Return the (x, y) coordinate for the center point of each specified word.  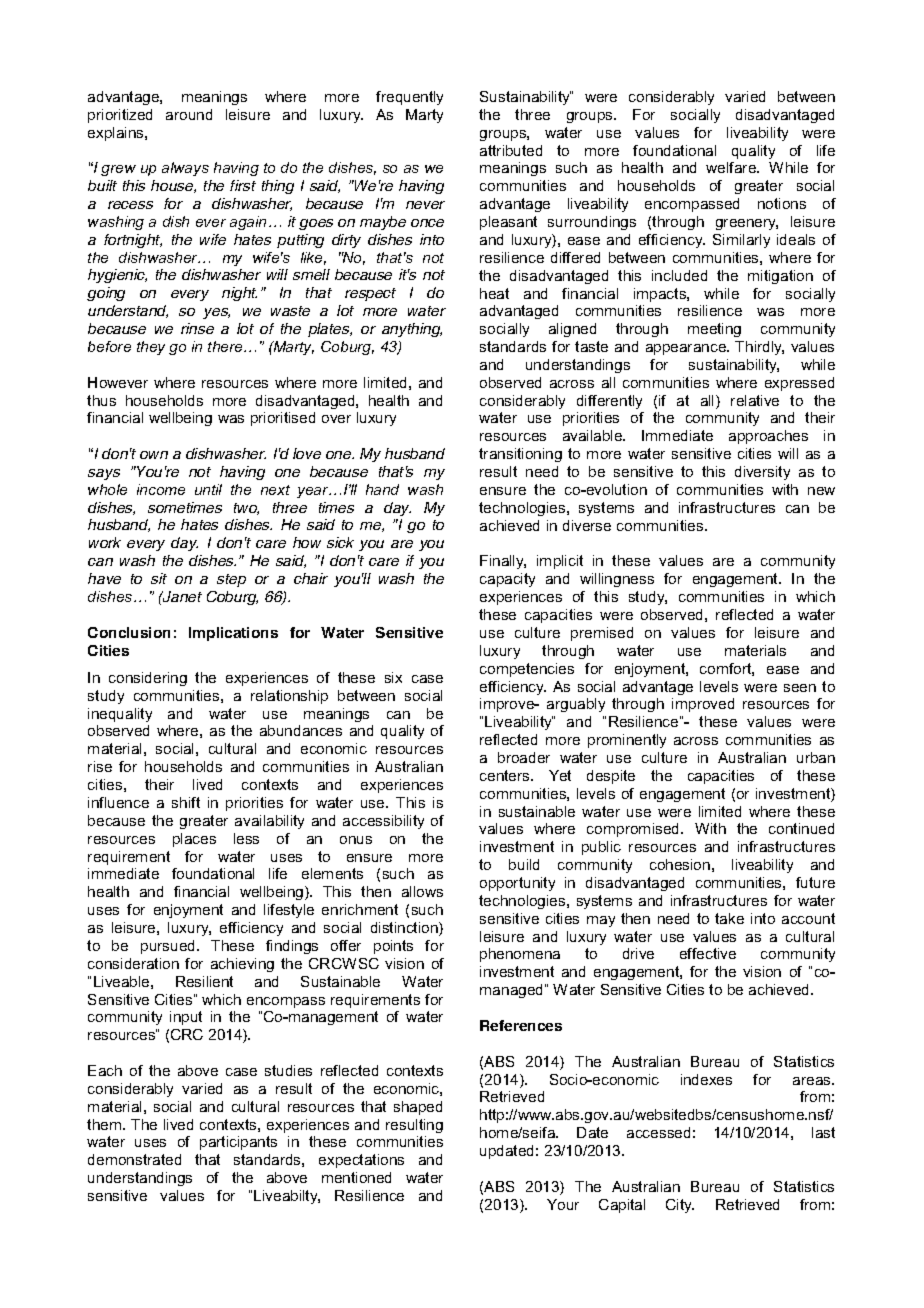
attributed (511, 150)
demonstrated (134, 1159)
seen (800, 688)
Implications (233, 634)
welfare (732, 167)
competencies (527, 670)
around (189, 114)
